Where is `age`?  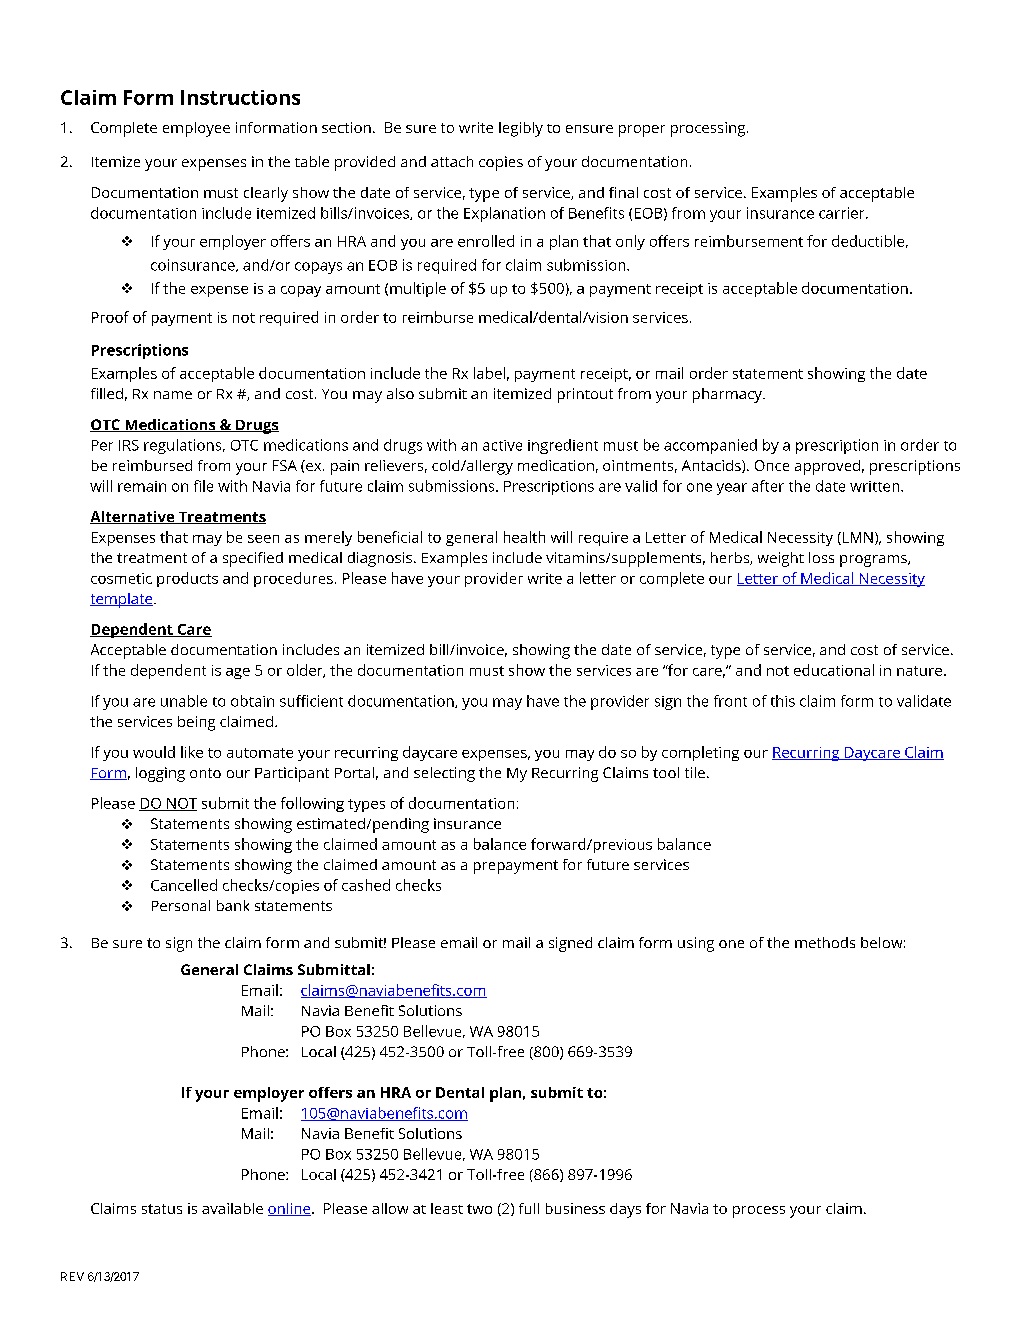
age is located at coordinates (238, 673).
